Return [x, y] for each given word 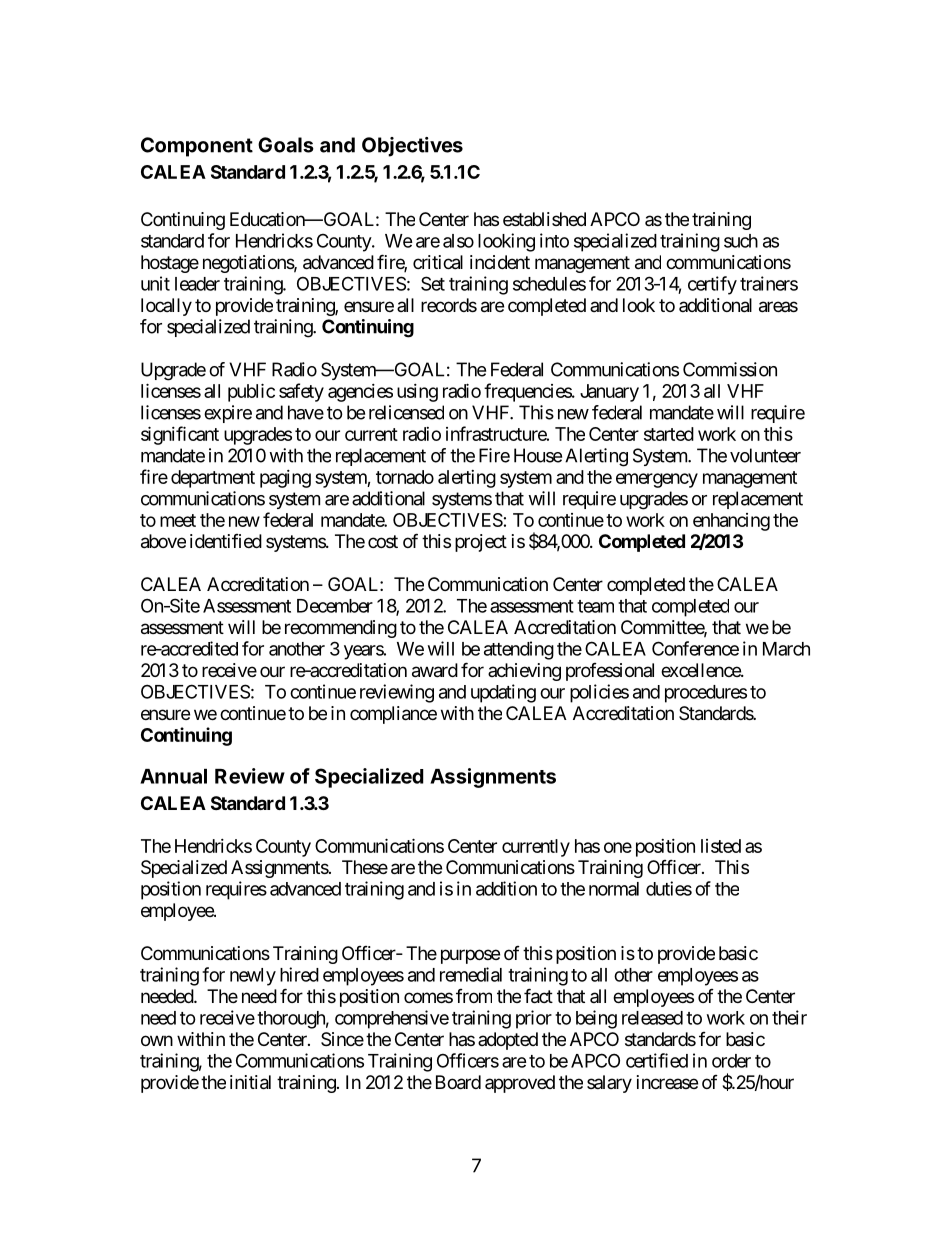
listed [721, 846]
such [741, 241]
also [458, 241]
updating [503, 693]
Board [458, 1082]
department [213, 479]
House [538, 455]
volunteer [765, 455]
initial [250, 1082]
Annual [173, 776]
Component [197, 147]
